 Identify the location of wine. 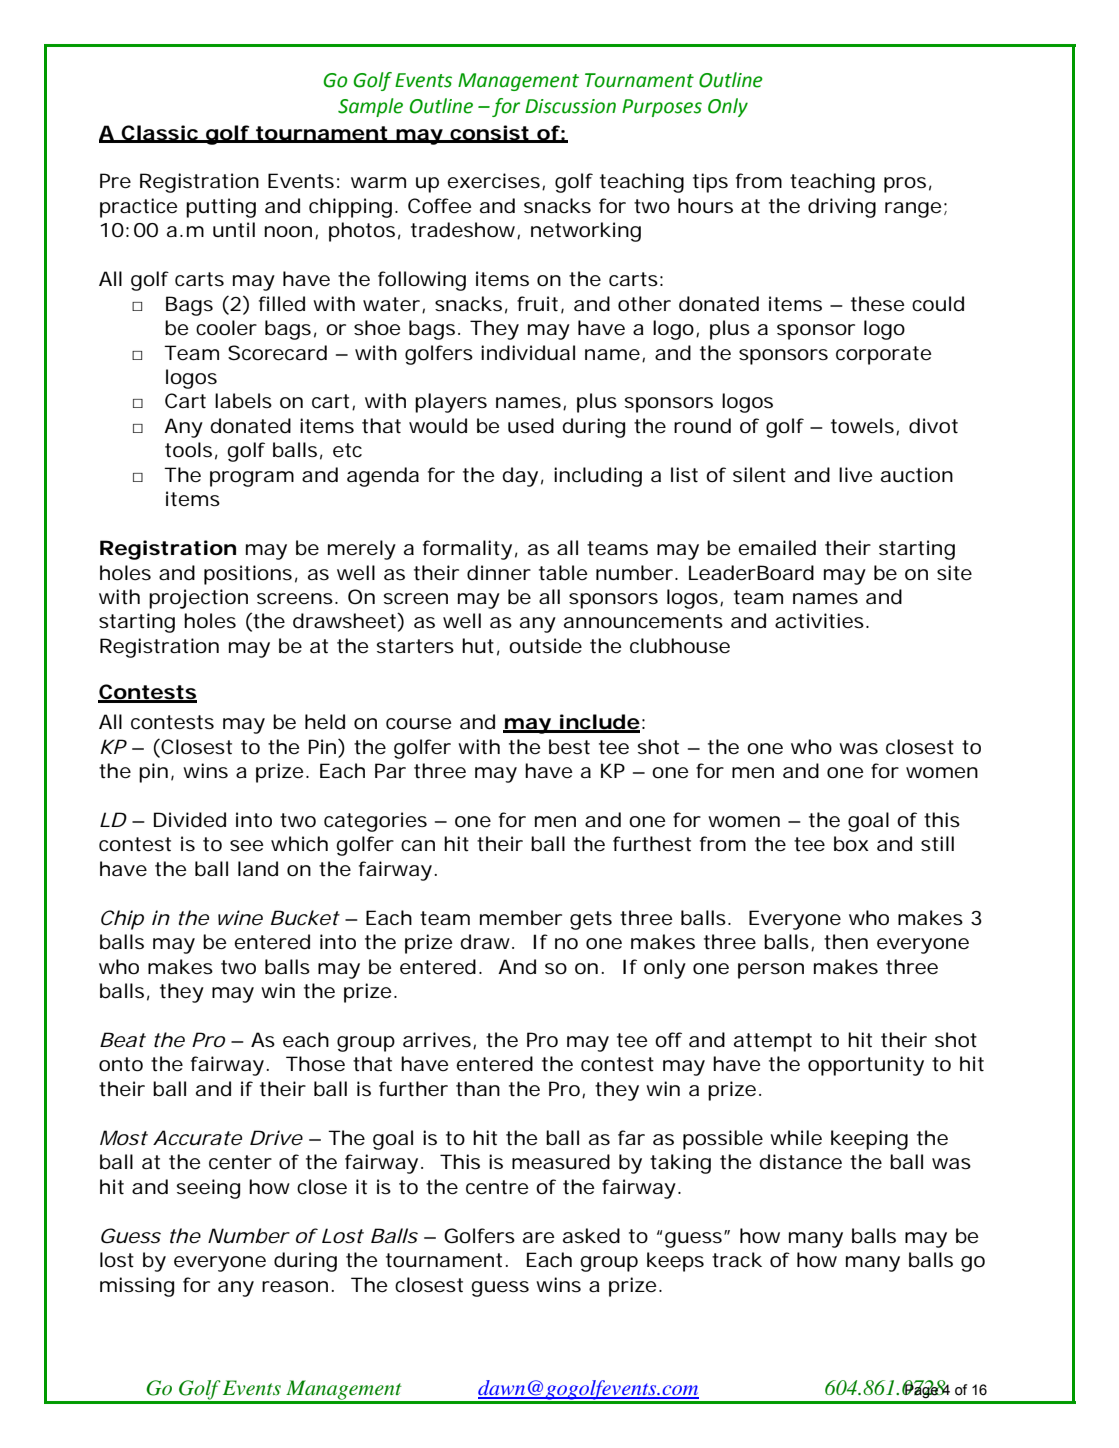
(240, 917).
